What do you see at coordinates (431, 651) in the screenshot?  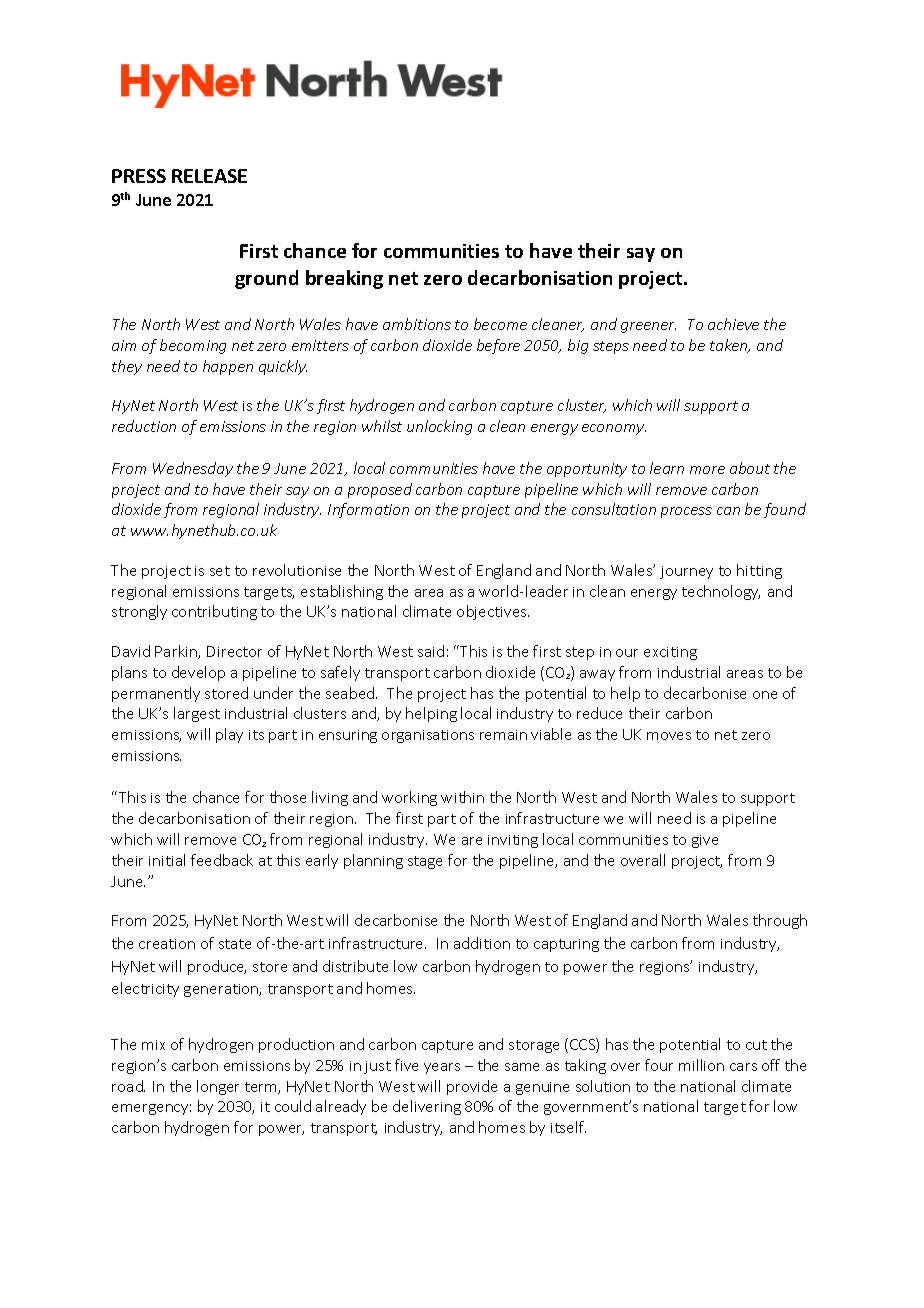 I see `said` at bounding box center [431, 651].
